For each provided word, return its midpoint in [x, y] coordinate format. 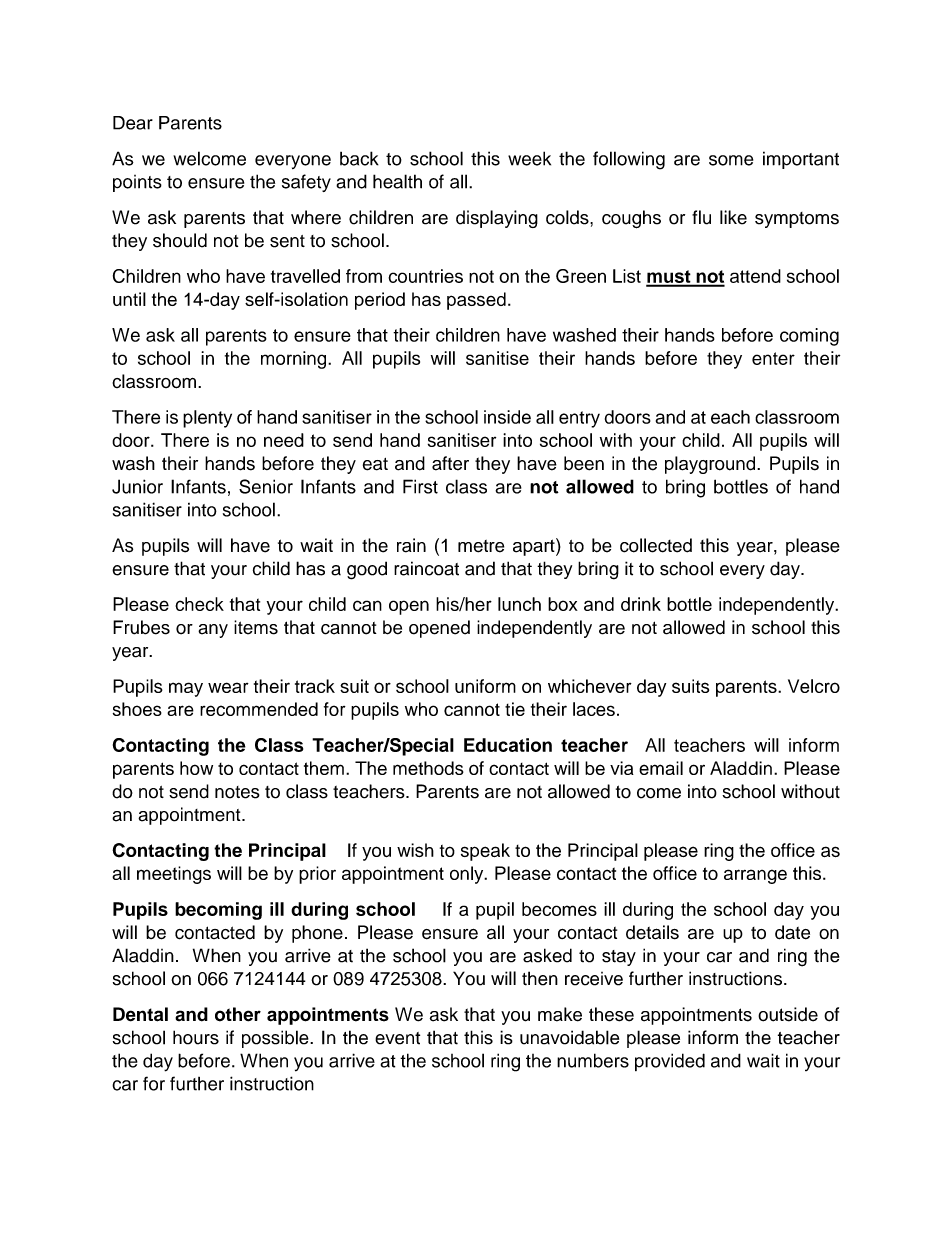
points [137, 183]
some [731, 160]
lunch [519, 604]
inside [507, 417]
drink [641, 604]
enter [773, 358]
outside [788, 1014]
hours [196, 1037]
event [397, 1038]
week [529, 158]
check [199, 604]
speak [485, 852]
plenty [207, 419]
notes [237, 792]
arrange [755, 876]
